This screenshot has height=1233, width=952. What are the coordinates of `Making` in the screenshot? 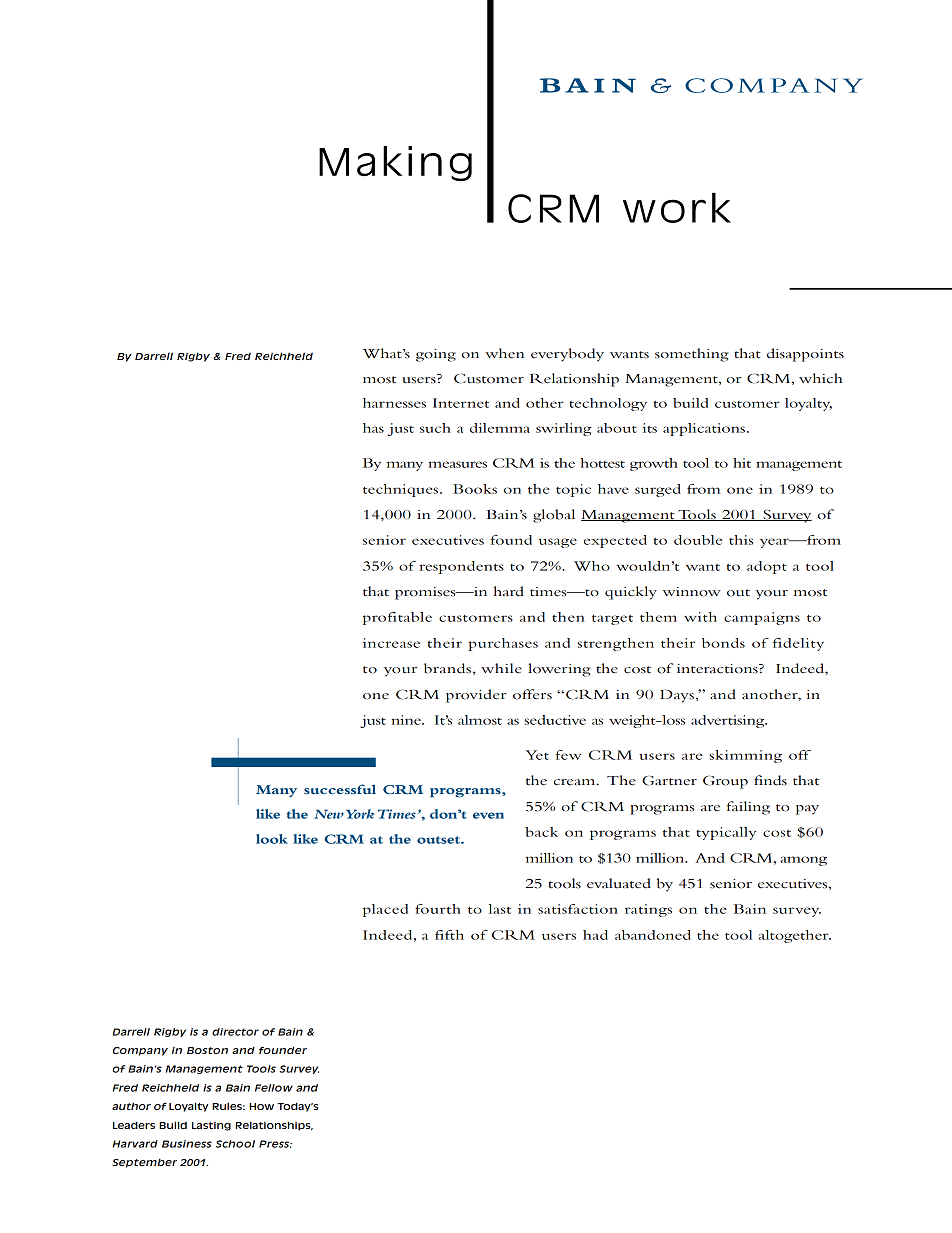 It's located at (395, 163).
